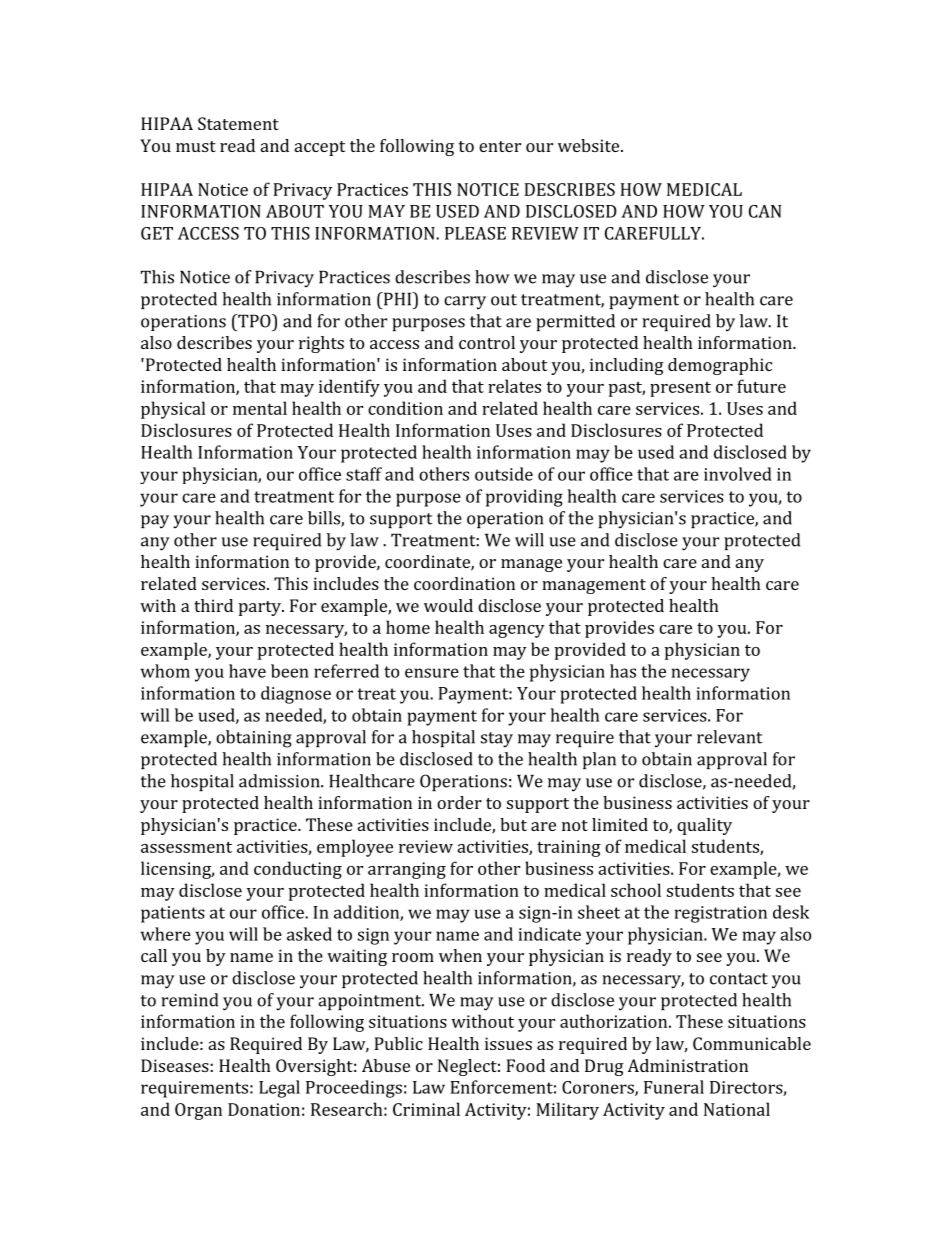  What do you see at coordinates (196, 146) in the screenshot?
I see `must` at bounding box center [196, 146].
